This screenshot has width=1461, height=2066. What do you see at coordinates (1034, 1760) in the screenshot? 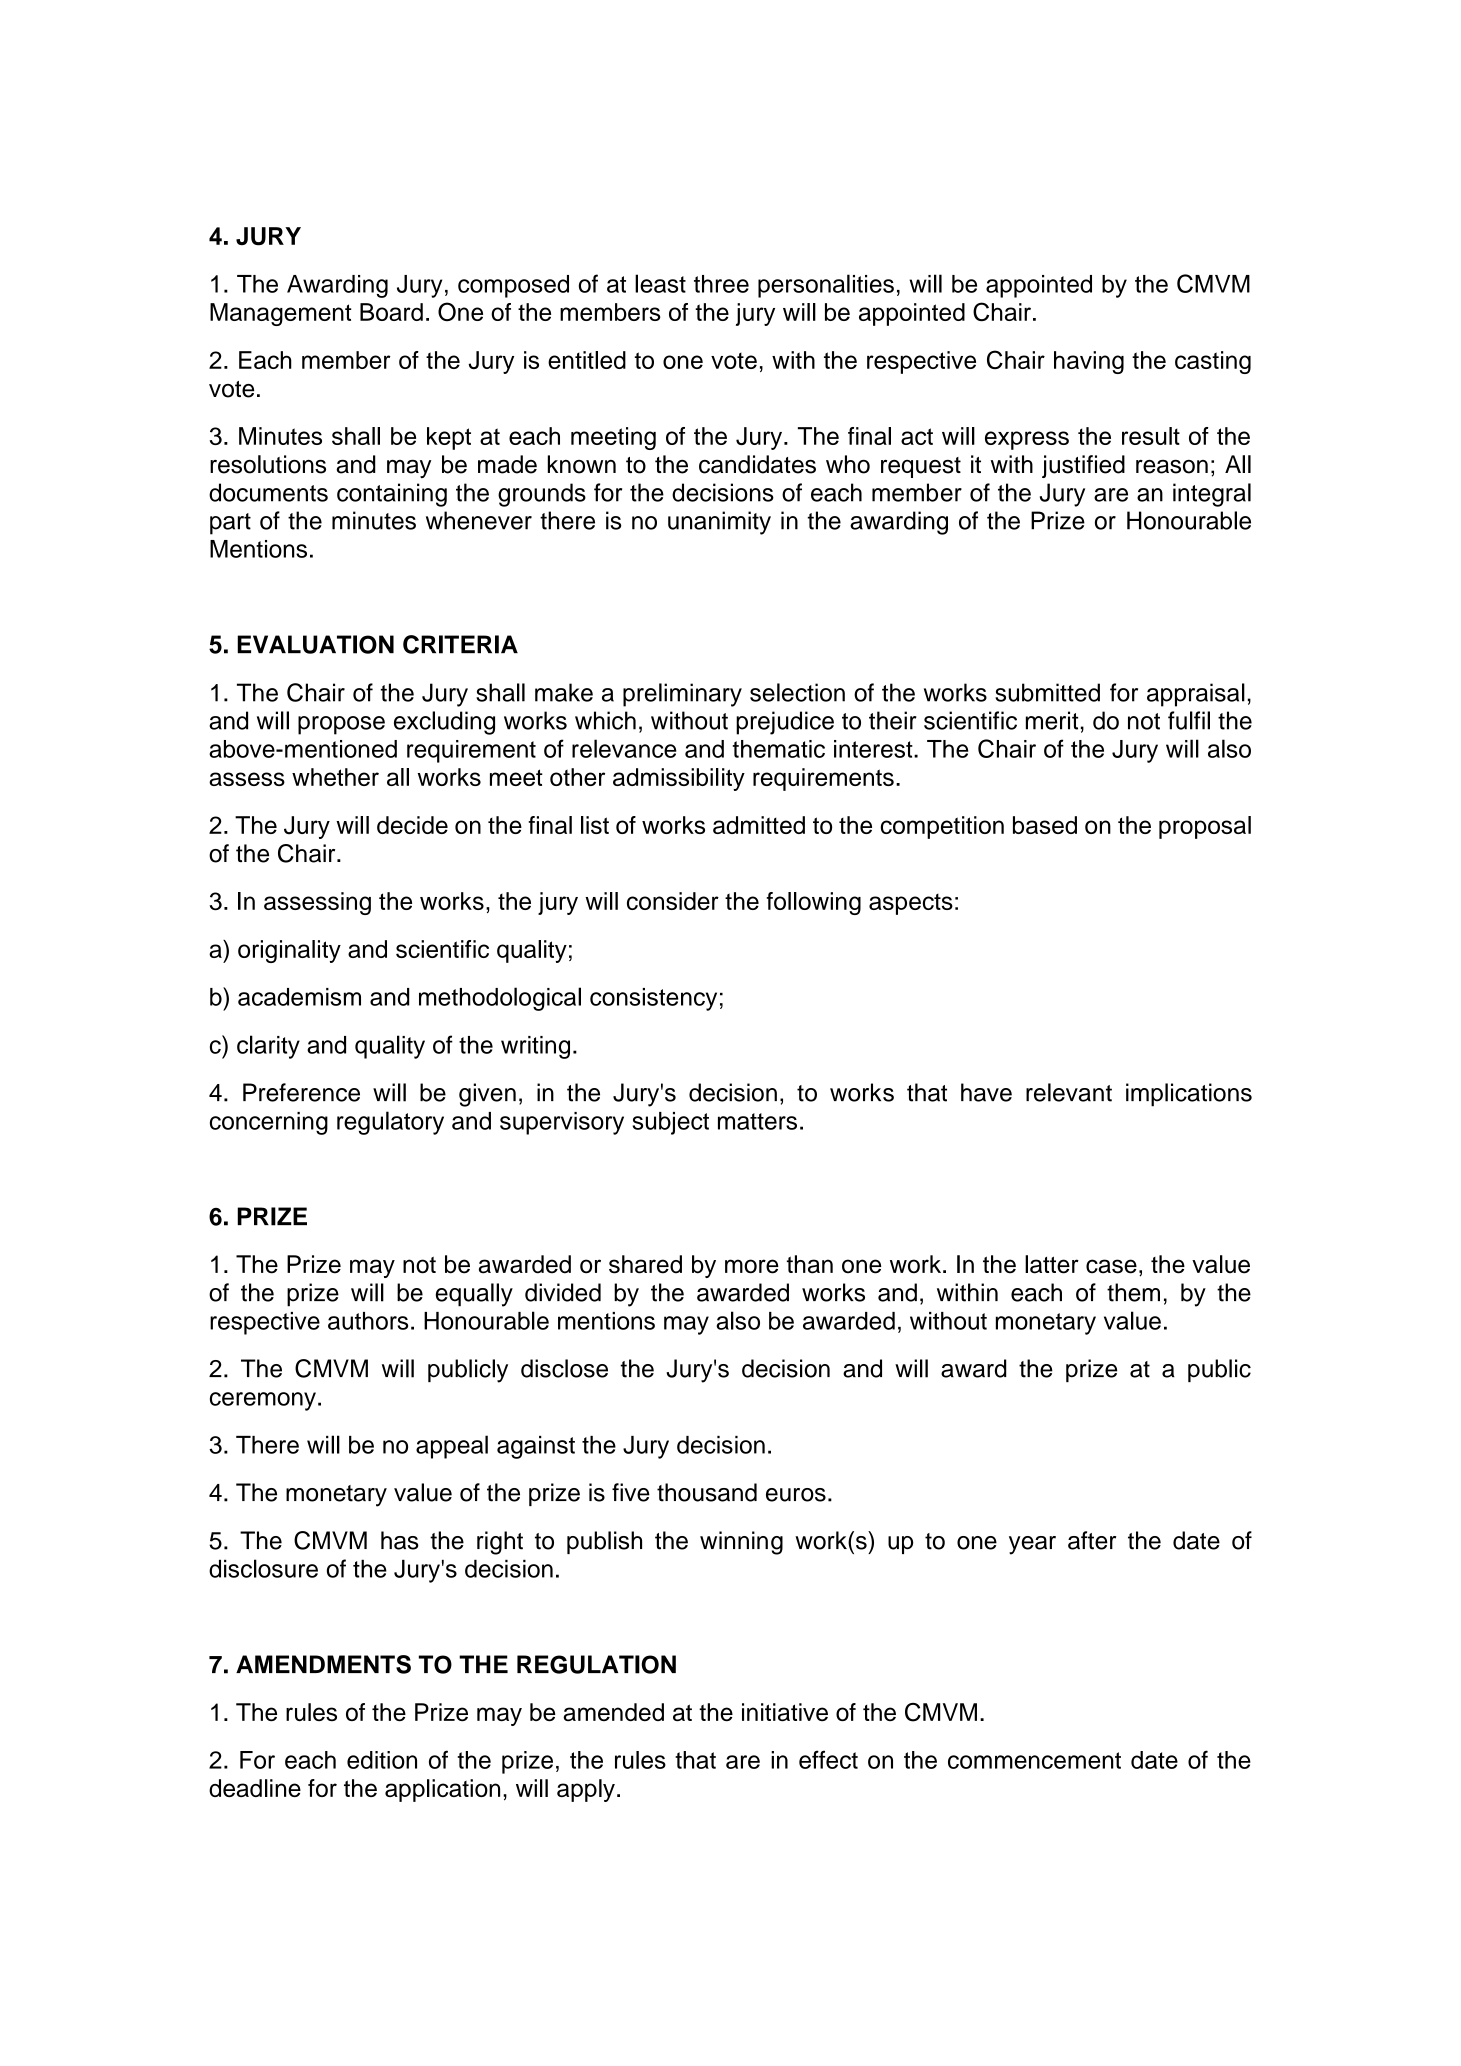
I see `commencement` at bounding box center [1034, 1760].
